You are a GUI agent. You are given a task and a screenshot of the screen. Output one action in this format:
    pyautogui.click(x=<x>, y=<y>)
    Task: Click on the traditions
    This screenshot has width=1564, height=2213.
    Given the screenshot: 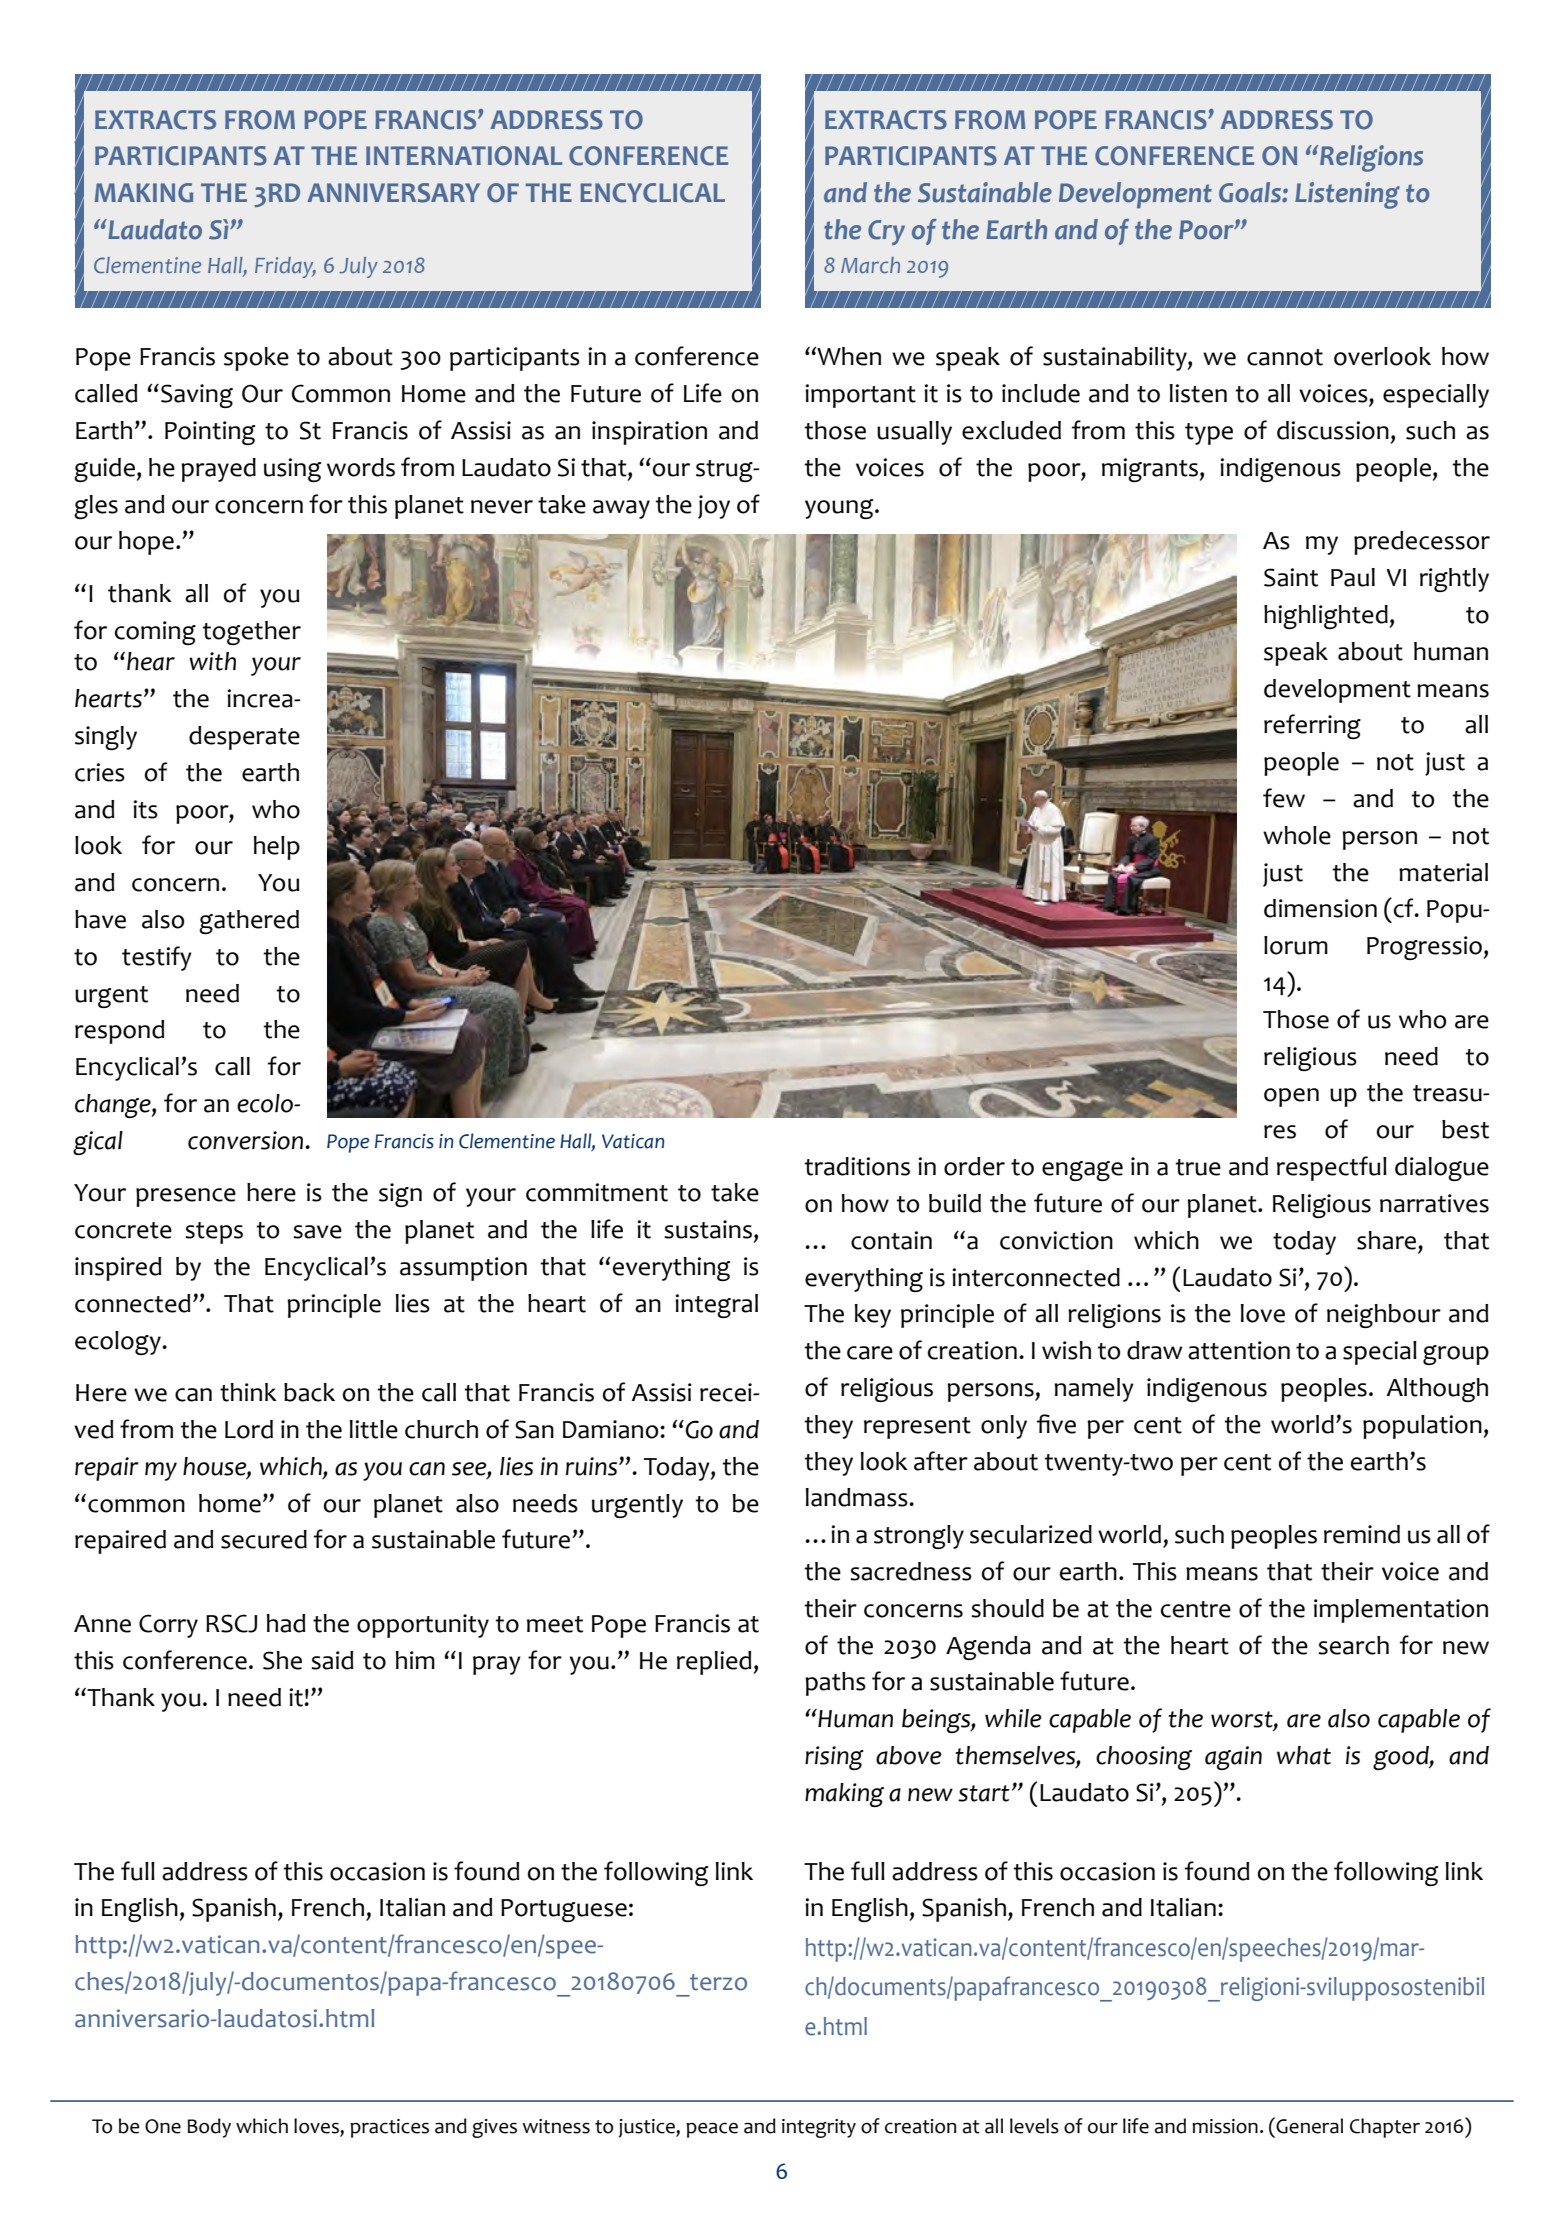 What is the action you would take?
    pyautogui.click(x=857, y=1166)
